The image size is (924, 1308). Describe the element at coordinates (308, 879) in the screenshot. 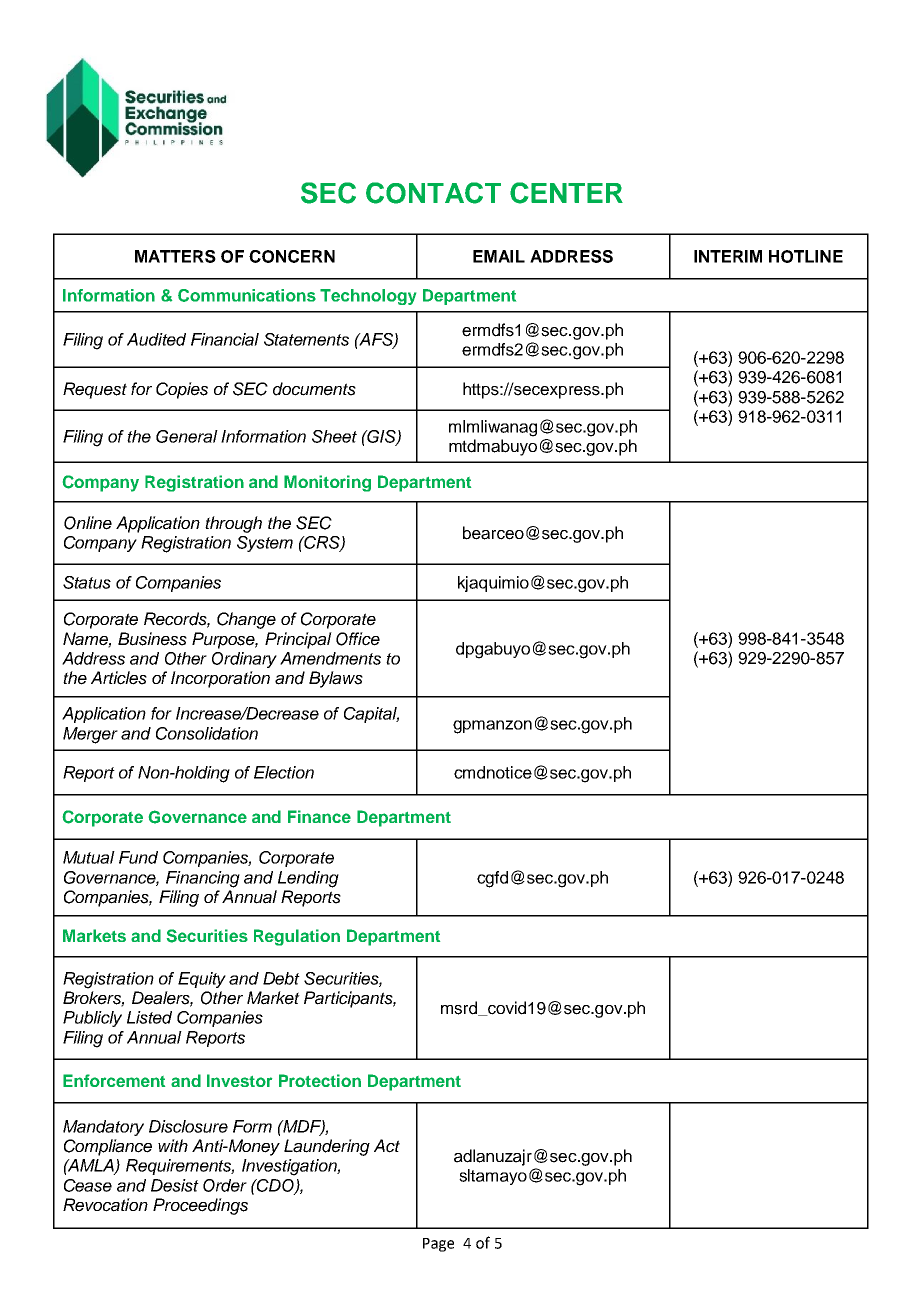

I see `Lending` at that location.
